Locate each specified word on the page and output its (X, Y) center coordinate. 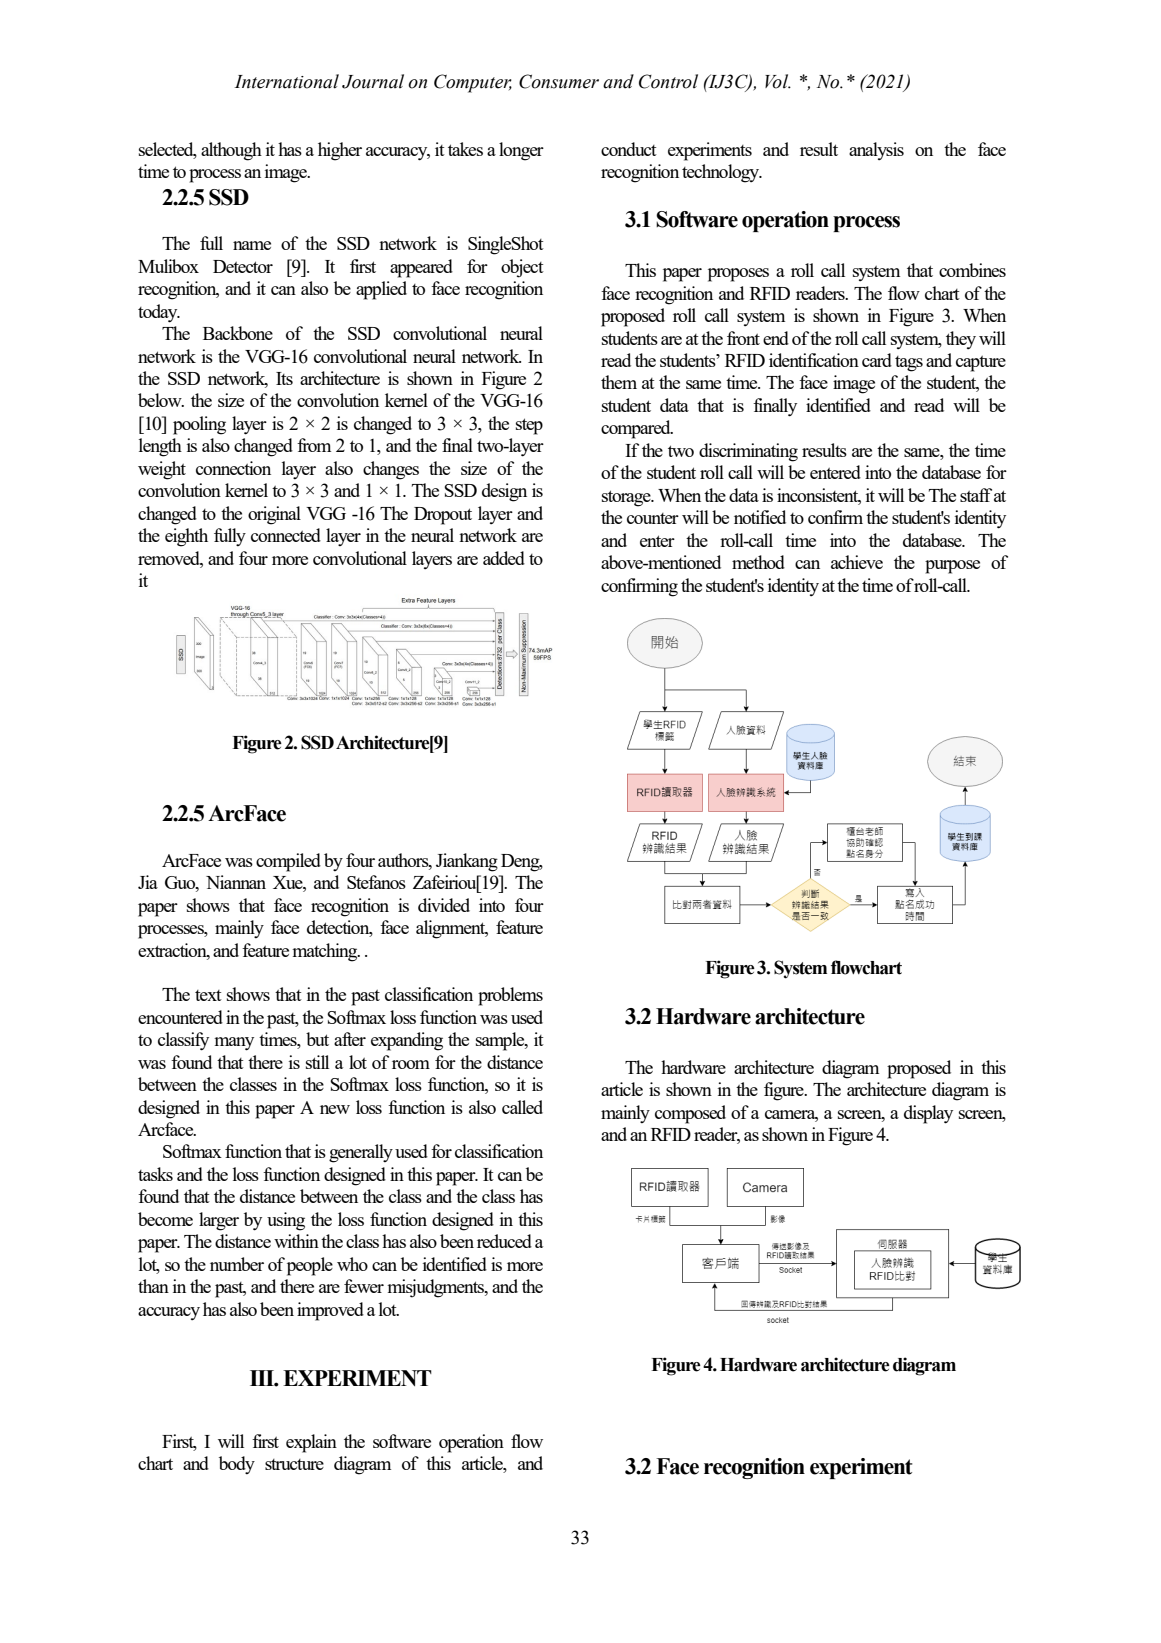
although (231, 151)
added (504, 558)
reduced (504, 1241)
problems (510, 996)
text (208, 995)
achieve (857, 562)
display (928, 1114)
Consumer (559, 81)
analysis (876, 151)
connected (286, 535)
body (237, 1465)
